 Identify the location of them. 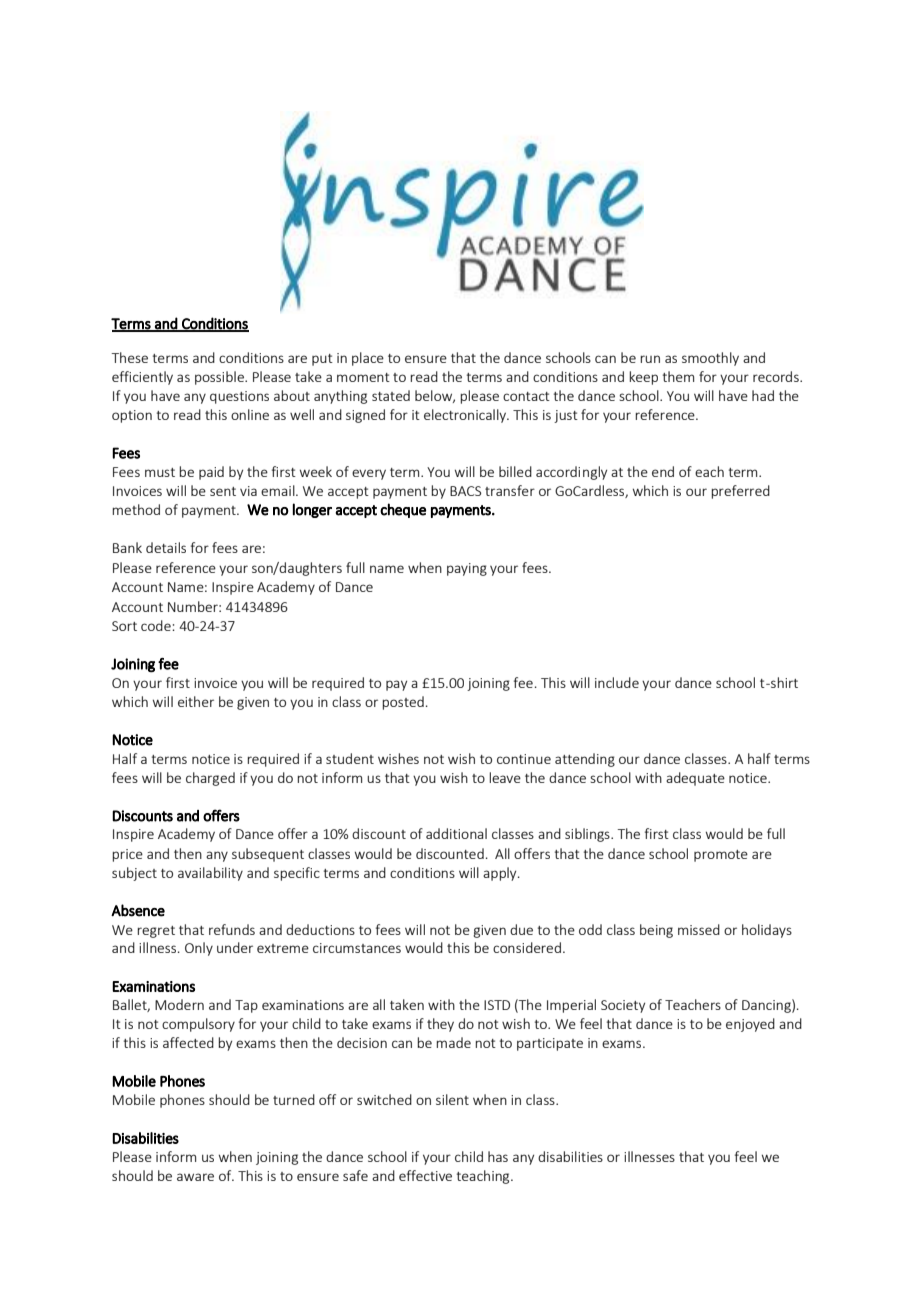
(678, 376).
